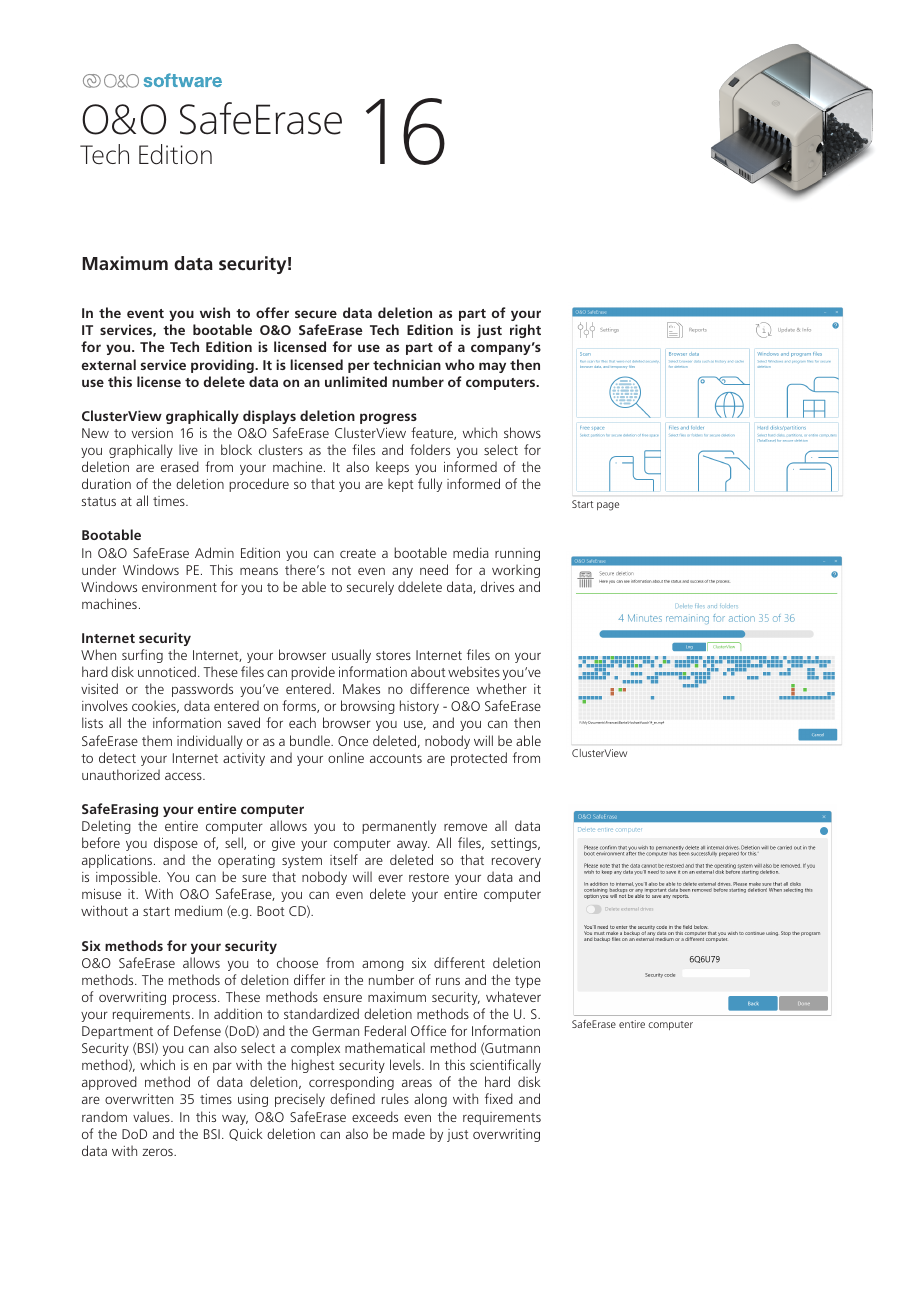  What do you see at coordinates (502, 688) in the screenshot?
I see `whether` at bounding box center [502, 688].
